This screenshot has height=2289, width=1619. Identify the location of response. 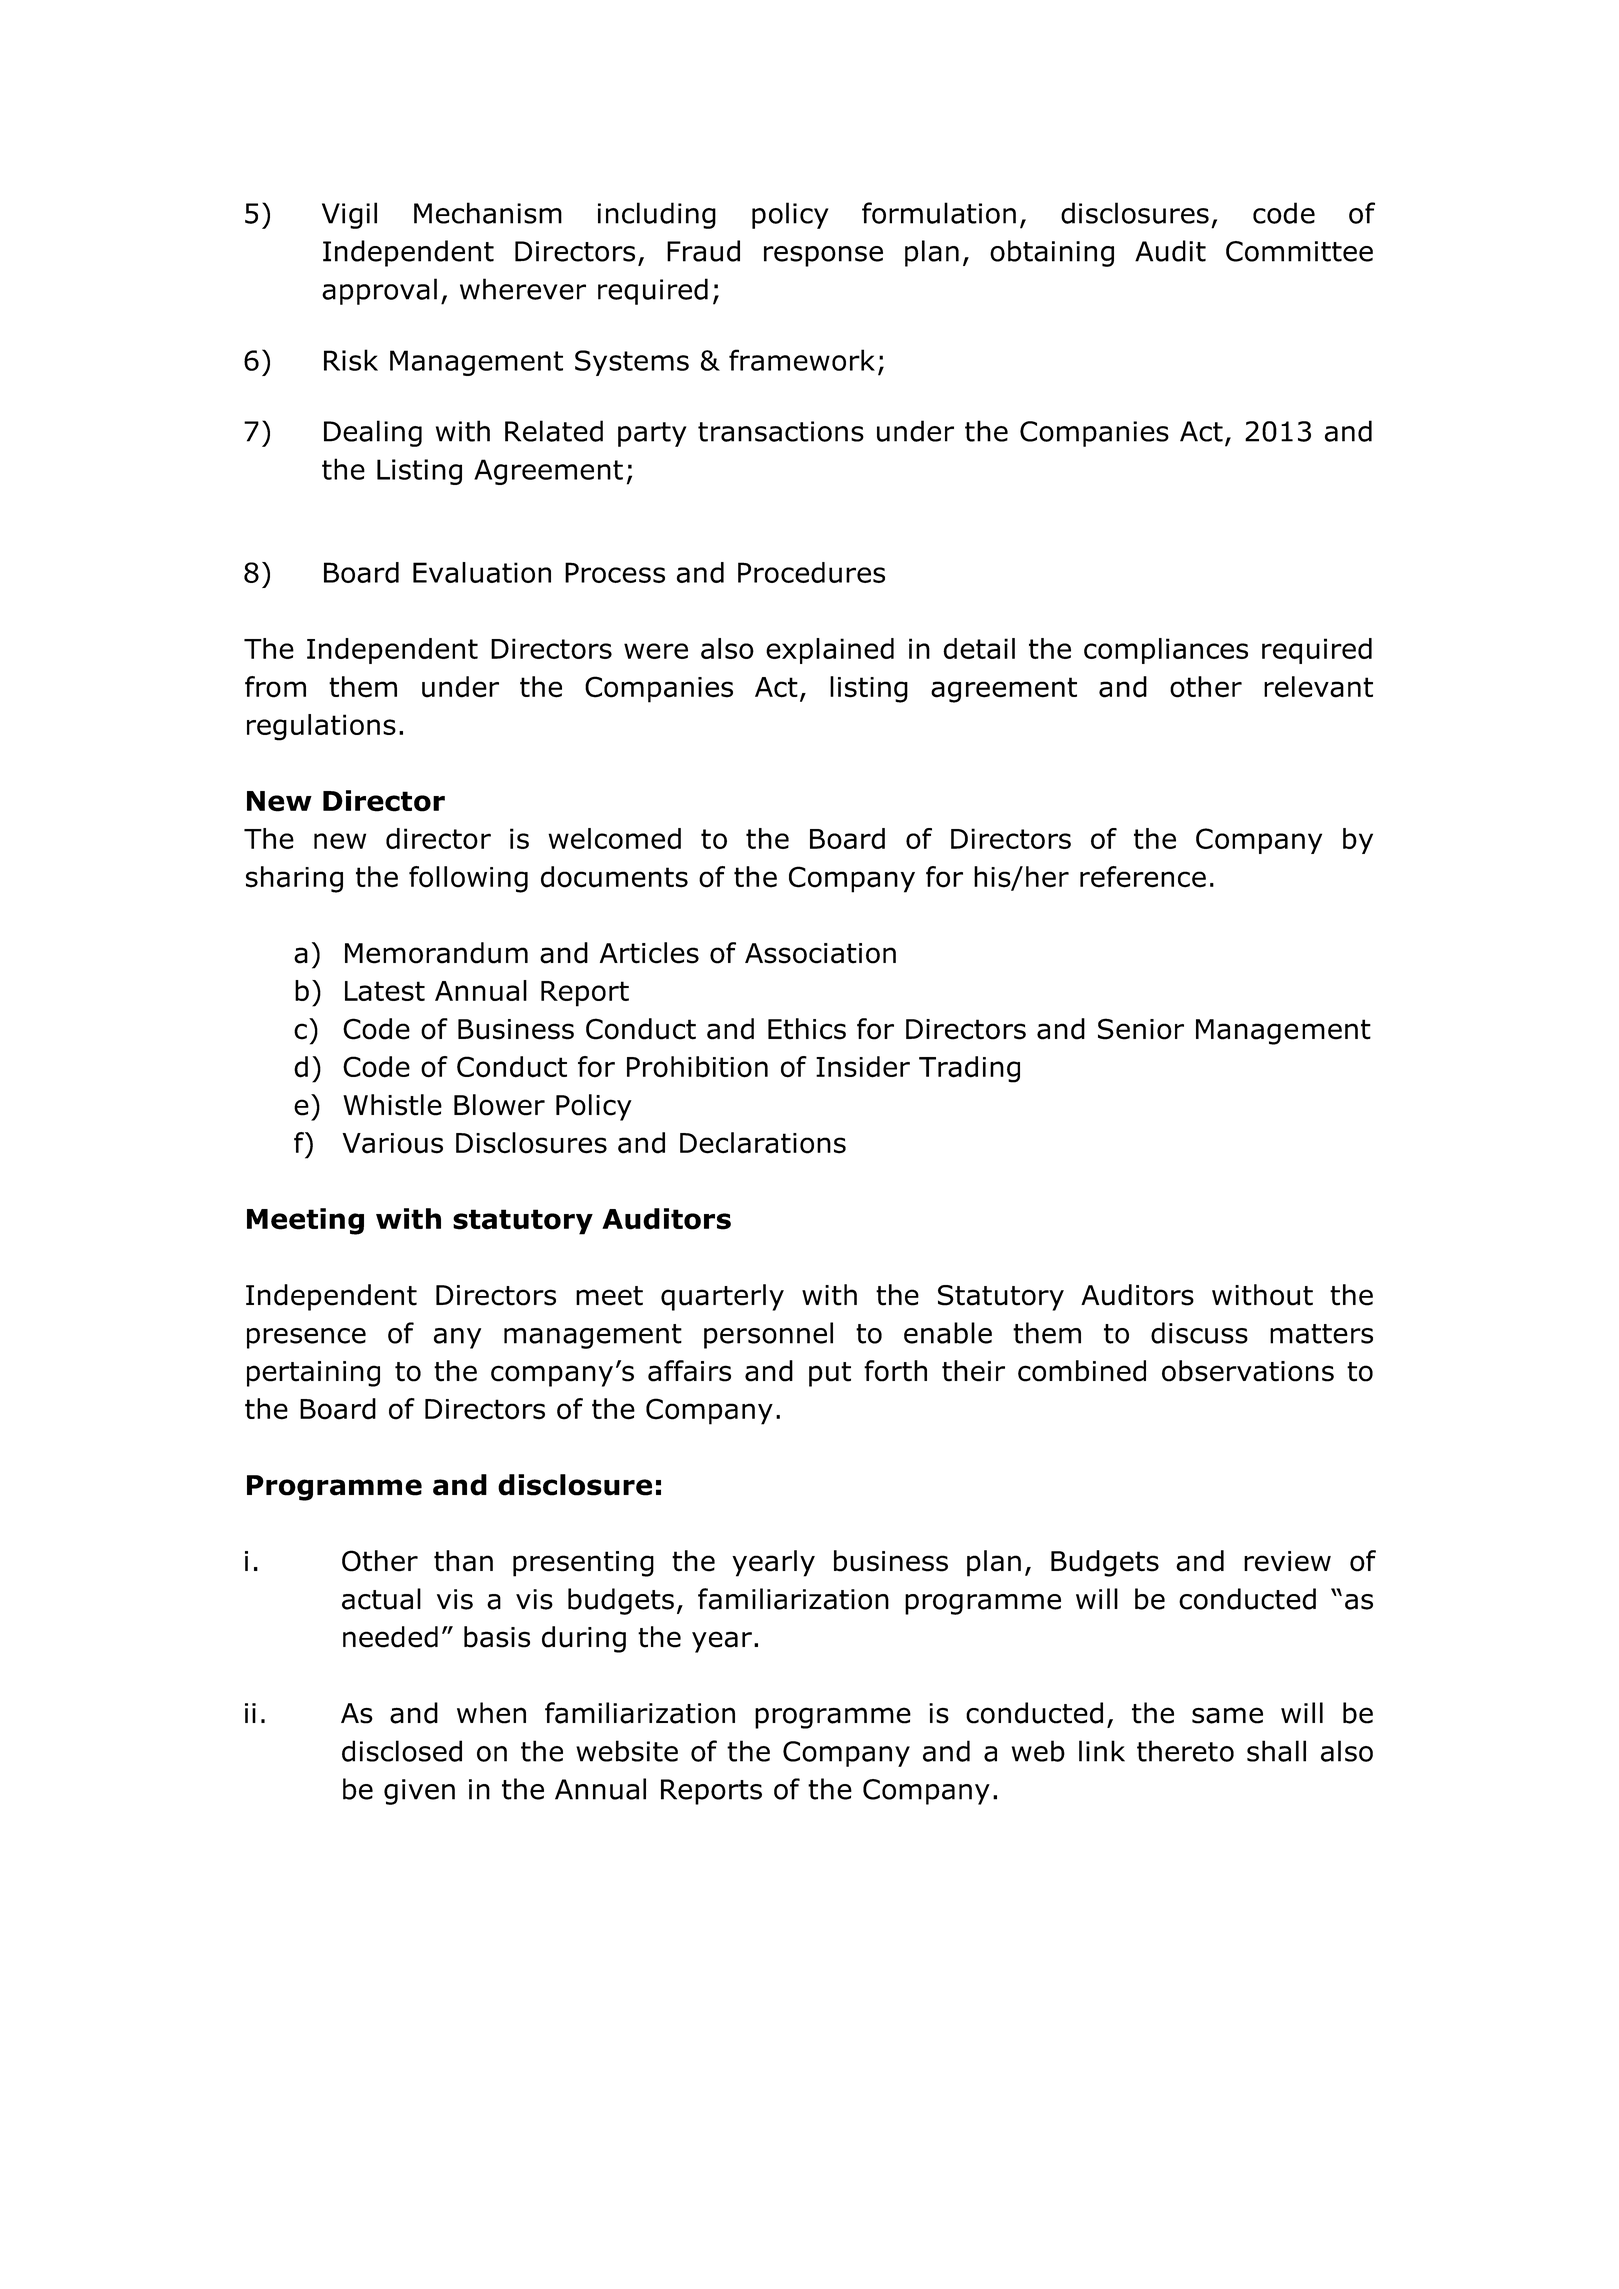
(823, 256).
